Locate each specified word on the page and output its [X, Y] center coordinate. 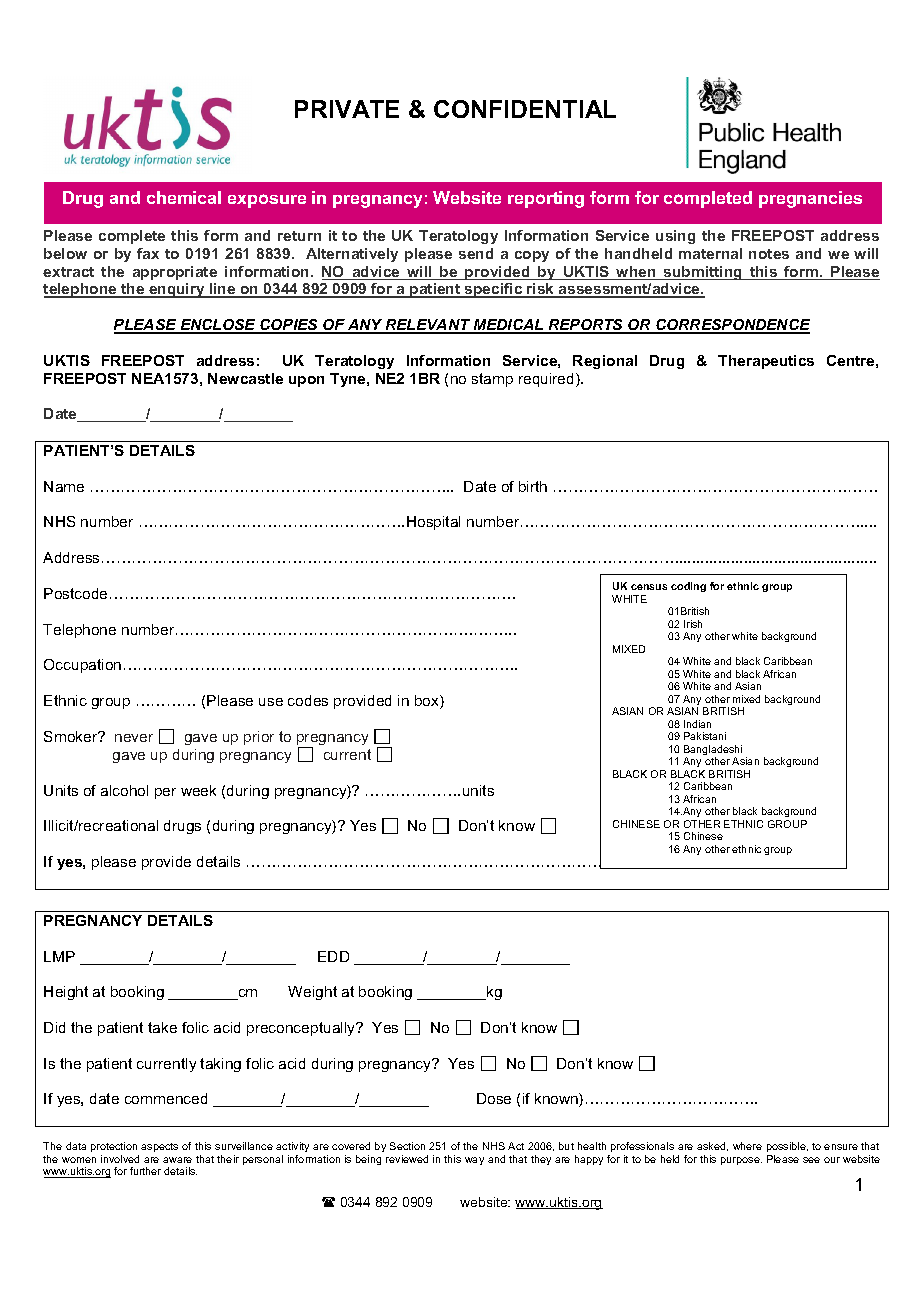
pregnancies [810, 199]
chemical [184, 197]
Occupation [82, 666]
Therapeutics [766, 362]
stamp [492, 380]
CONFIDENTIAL [525, 109]
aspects [159, 1147]
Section [407, 1146]
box [428, 702]
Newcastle [245, 378]
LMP [59, 956]
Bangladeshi [713, 751]
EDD [333, 956]
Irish [693, 624]
